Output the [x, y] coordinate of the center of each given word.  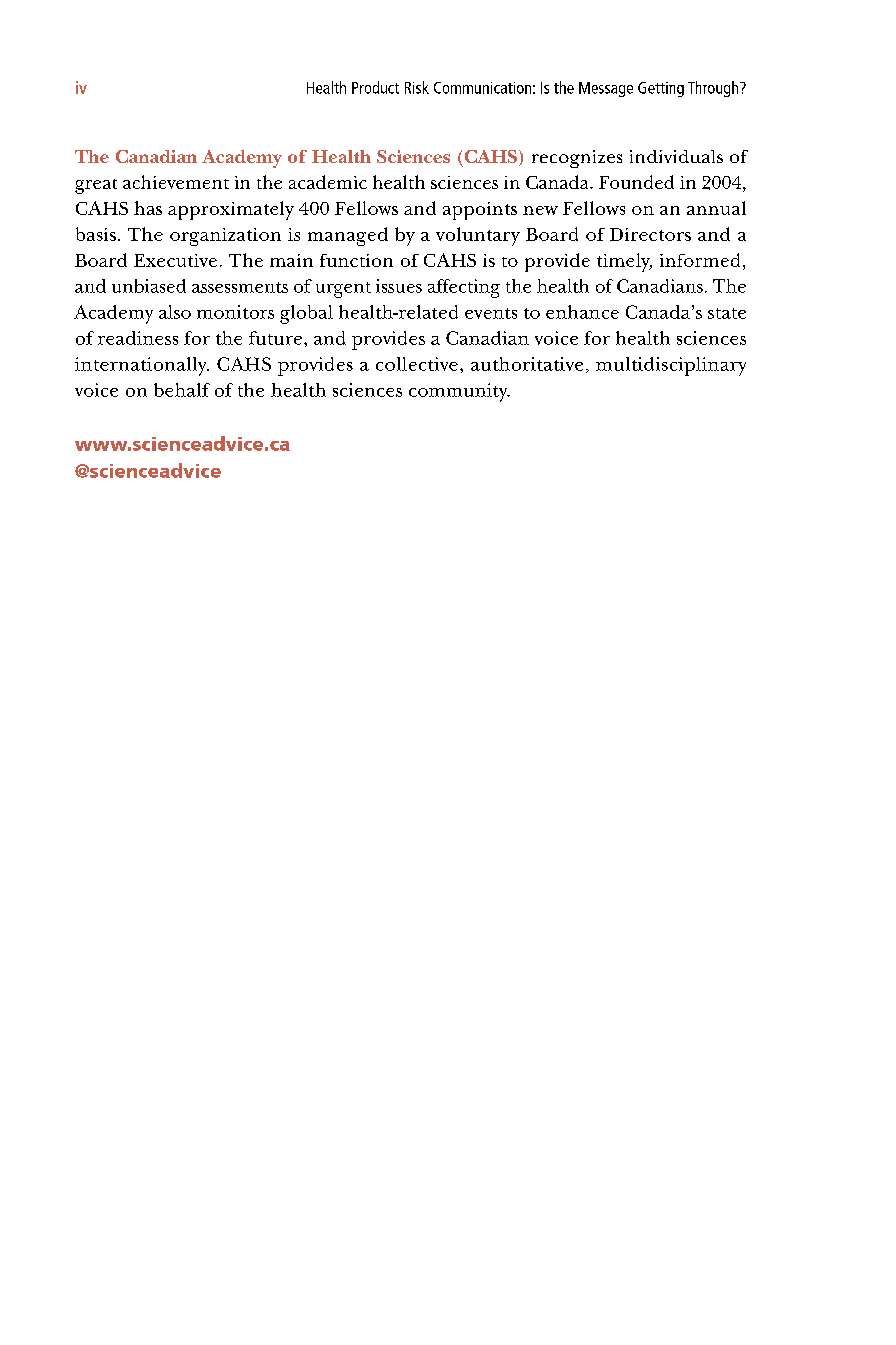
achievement [176, 182]
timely [624, 262]
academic [328, 182]
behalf [182, 390]
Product [375, 87]
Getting [661, 89]
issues [399, 286]
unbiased [149, 286]
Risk [417, 87]
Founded [636, 182]
